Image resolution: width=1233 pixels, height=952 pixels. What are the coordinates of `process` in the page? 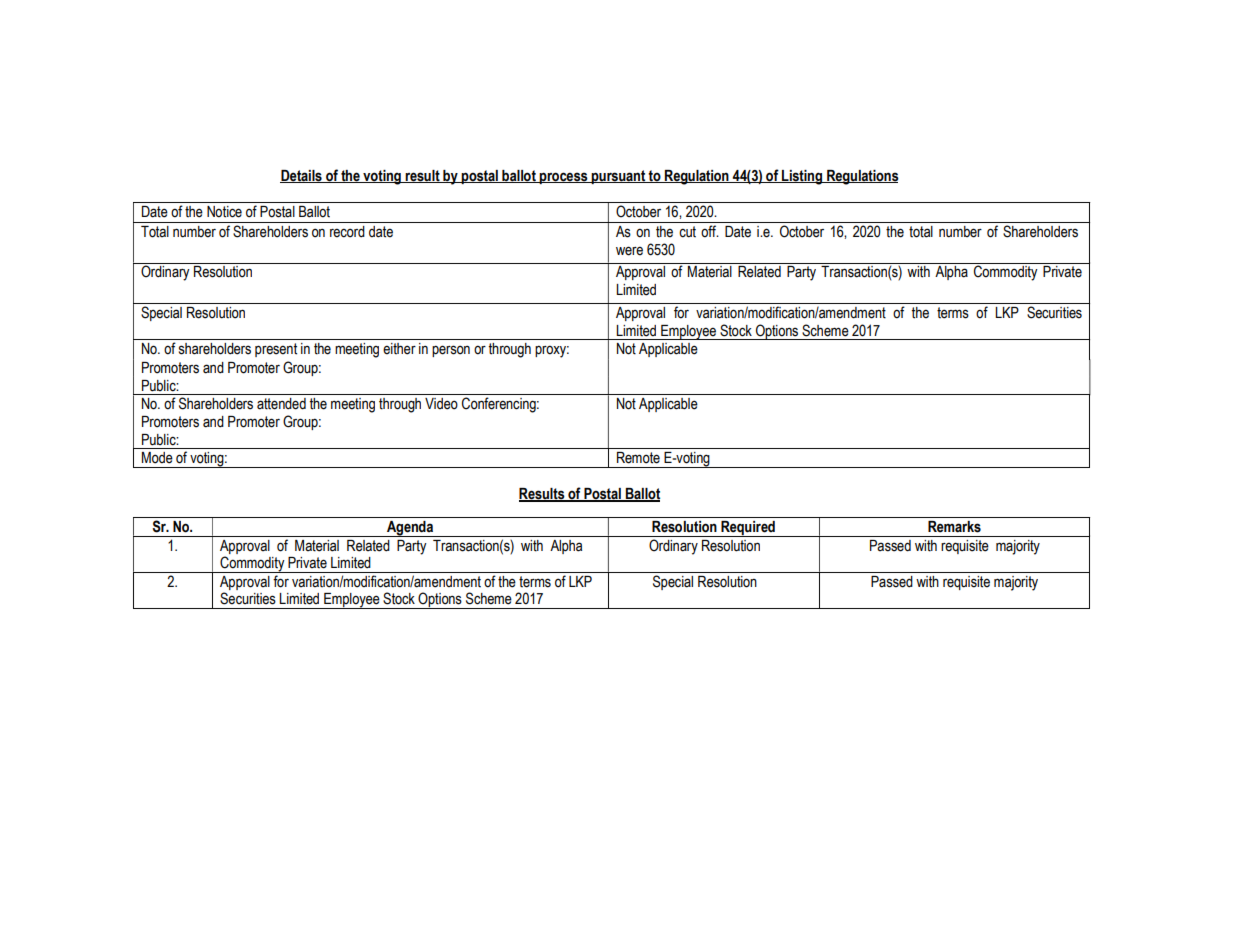 It's located at (564, 178).
